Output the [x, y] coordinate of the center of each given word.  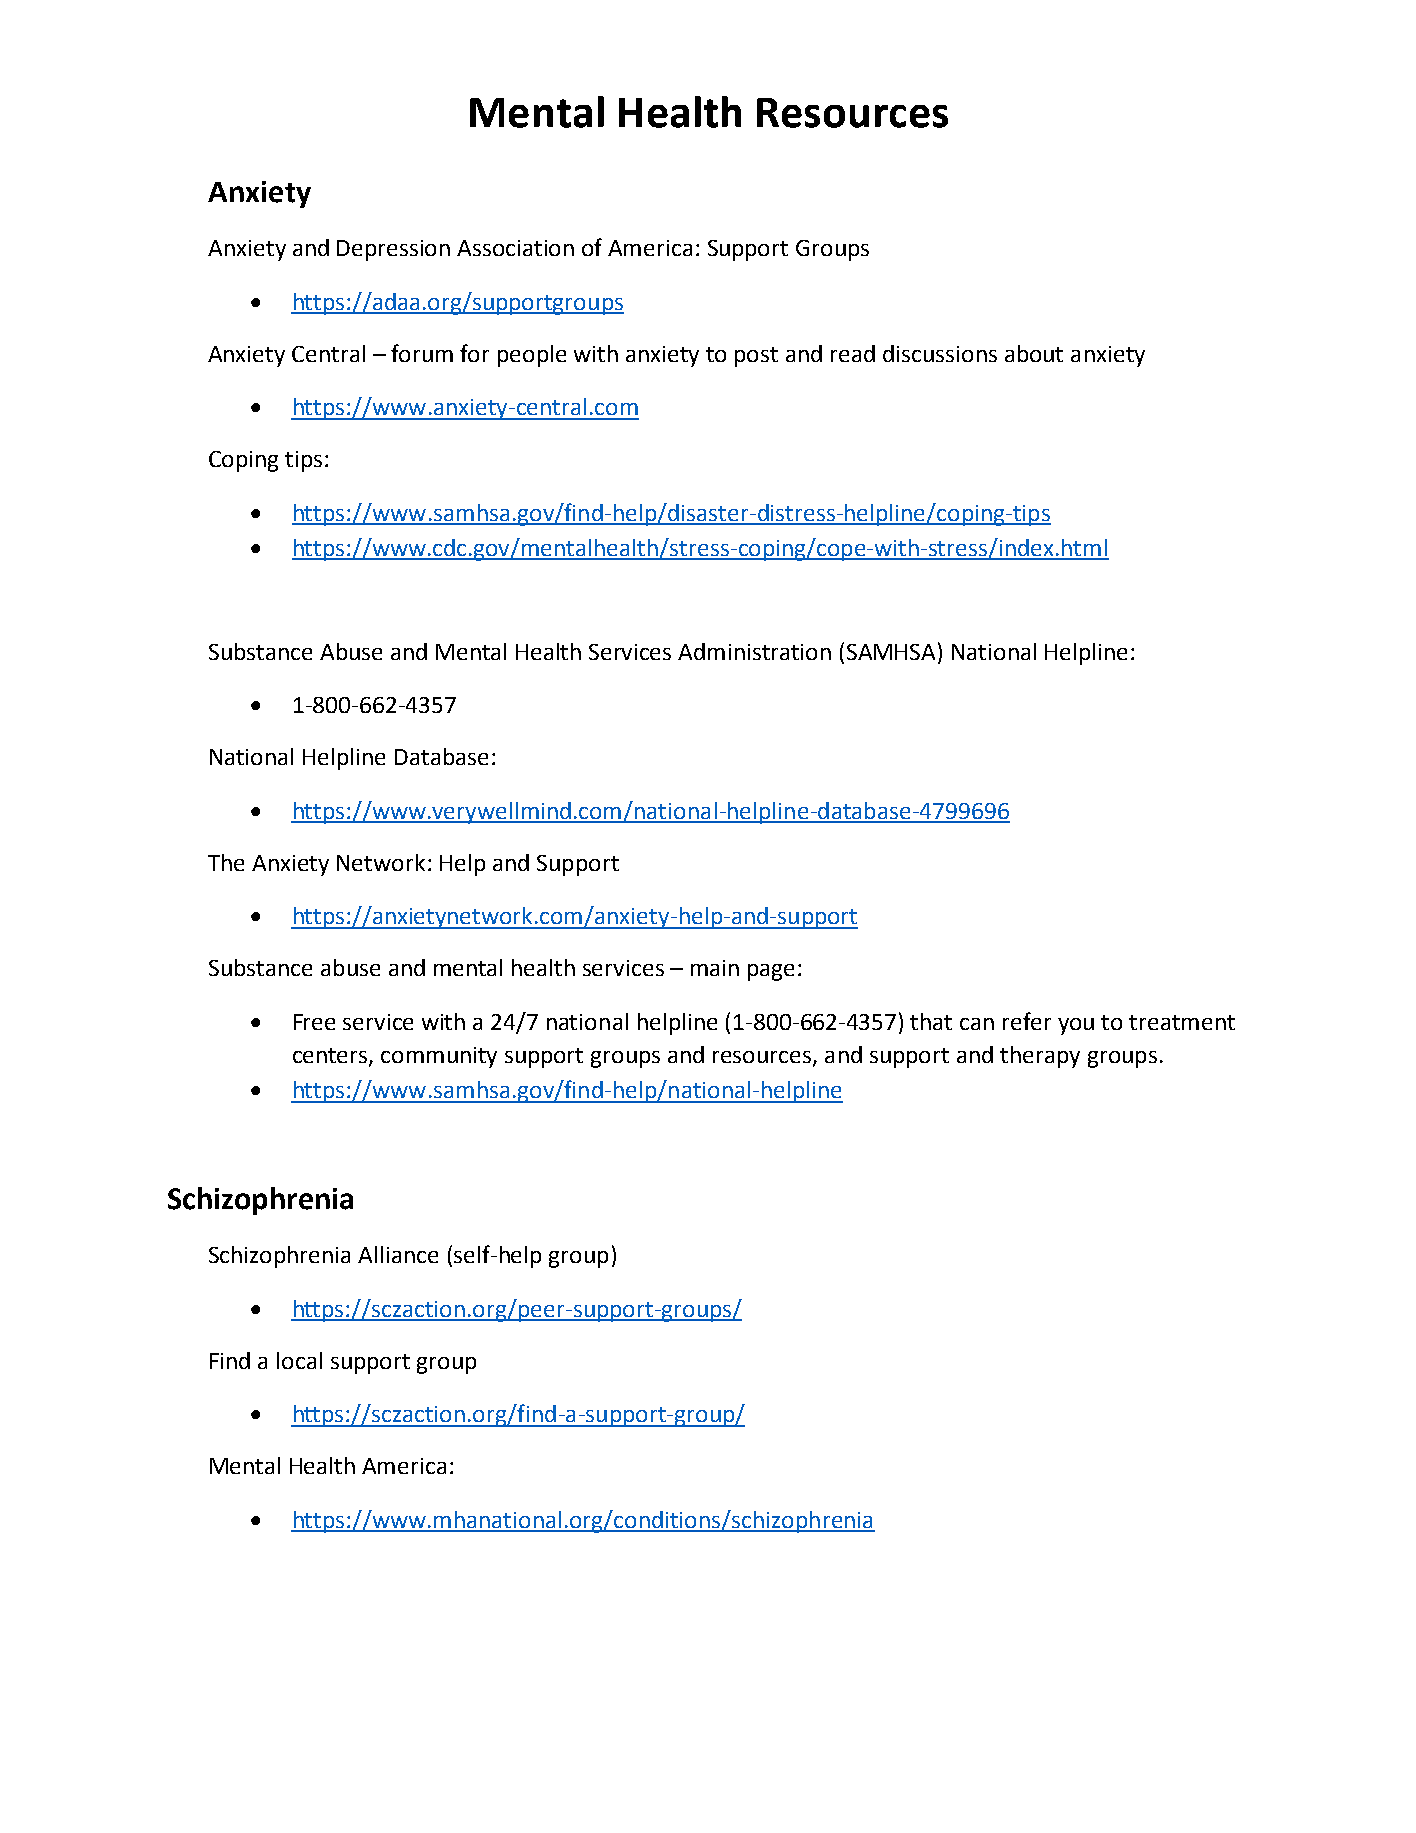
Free [314, 1022]
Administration [754, 651]
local [299, 1360]
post [756, 357]
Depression [393, 250]
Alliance [398, 1254]
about [1034, 353]
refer [1027, 1021]
